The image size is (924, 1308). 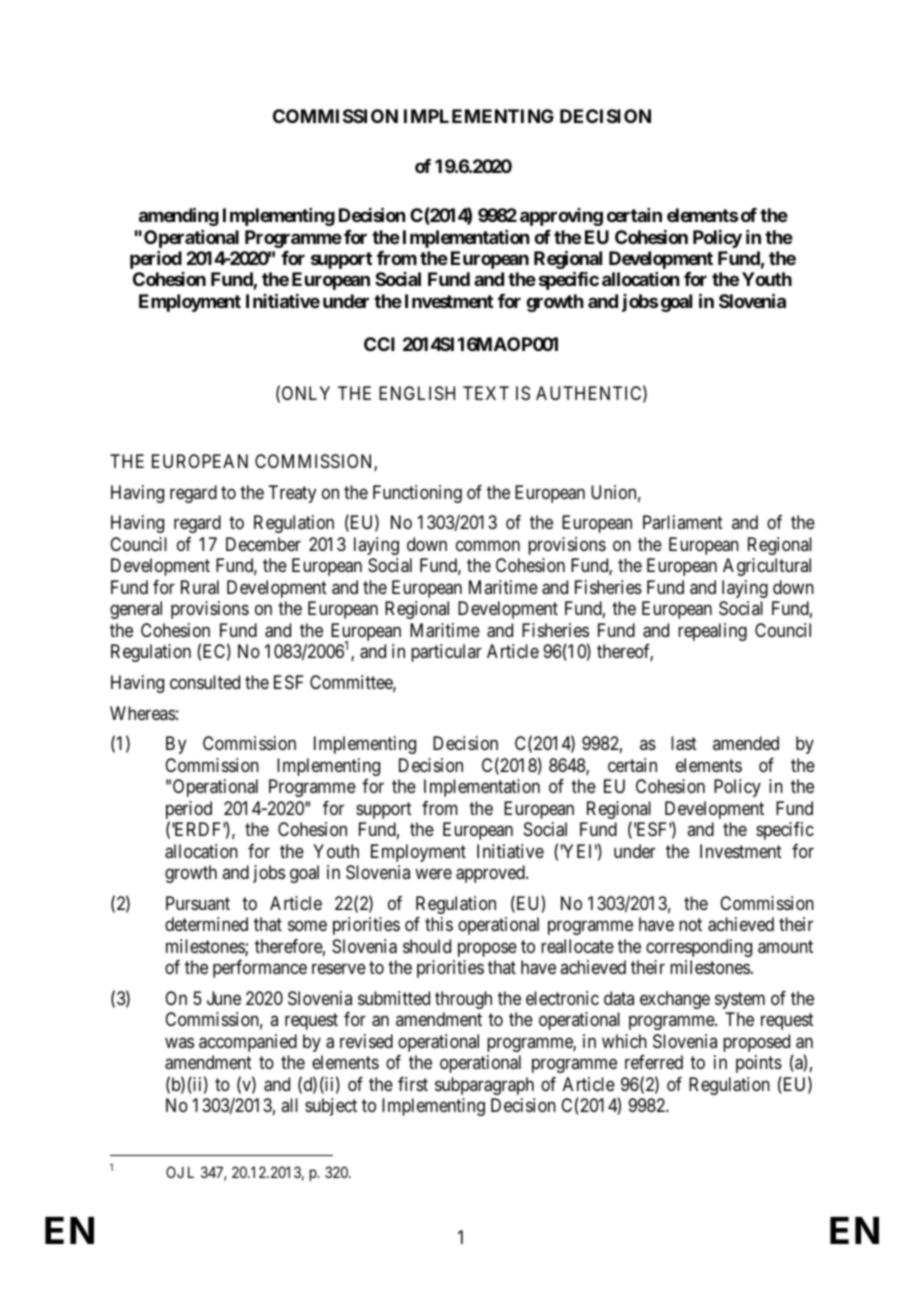 I want to click on approving, so click(x=561, y=217).
